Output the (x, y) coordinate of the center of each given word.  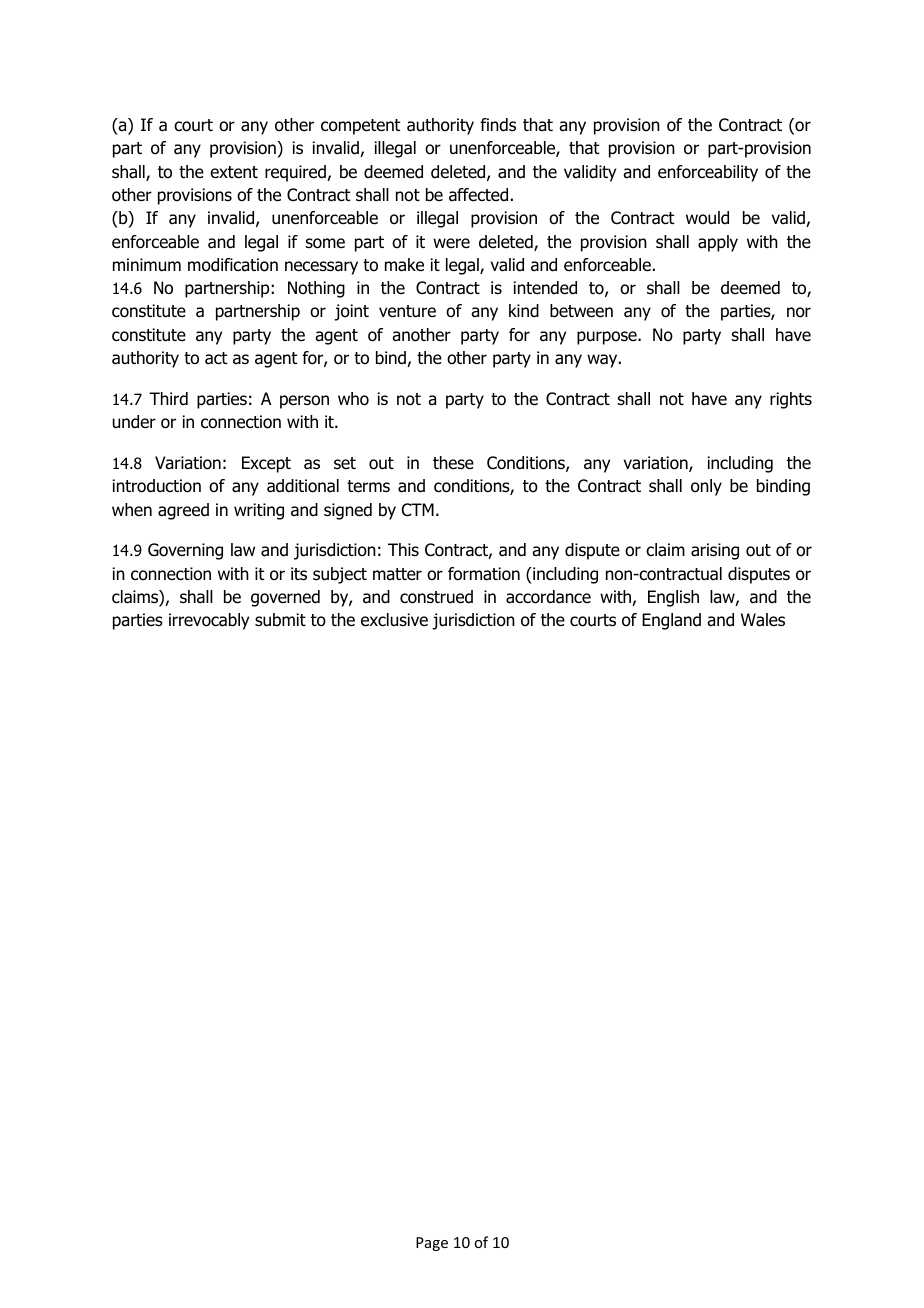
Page (432, 1244)
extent (234, 172)
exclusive (394, 620)
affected (478, 195)
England (671, 621)
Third (168, 399)
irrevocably (209, 621)
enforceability (708, 173)
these (453, 463)
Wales (763, 620)
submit (280, 620)
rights (791, 400)
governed (285, 598)
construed (436, 597)
